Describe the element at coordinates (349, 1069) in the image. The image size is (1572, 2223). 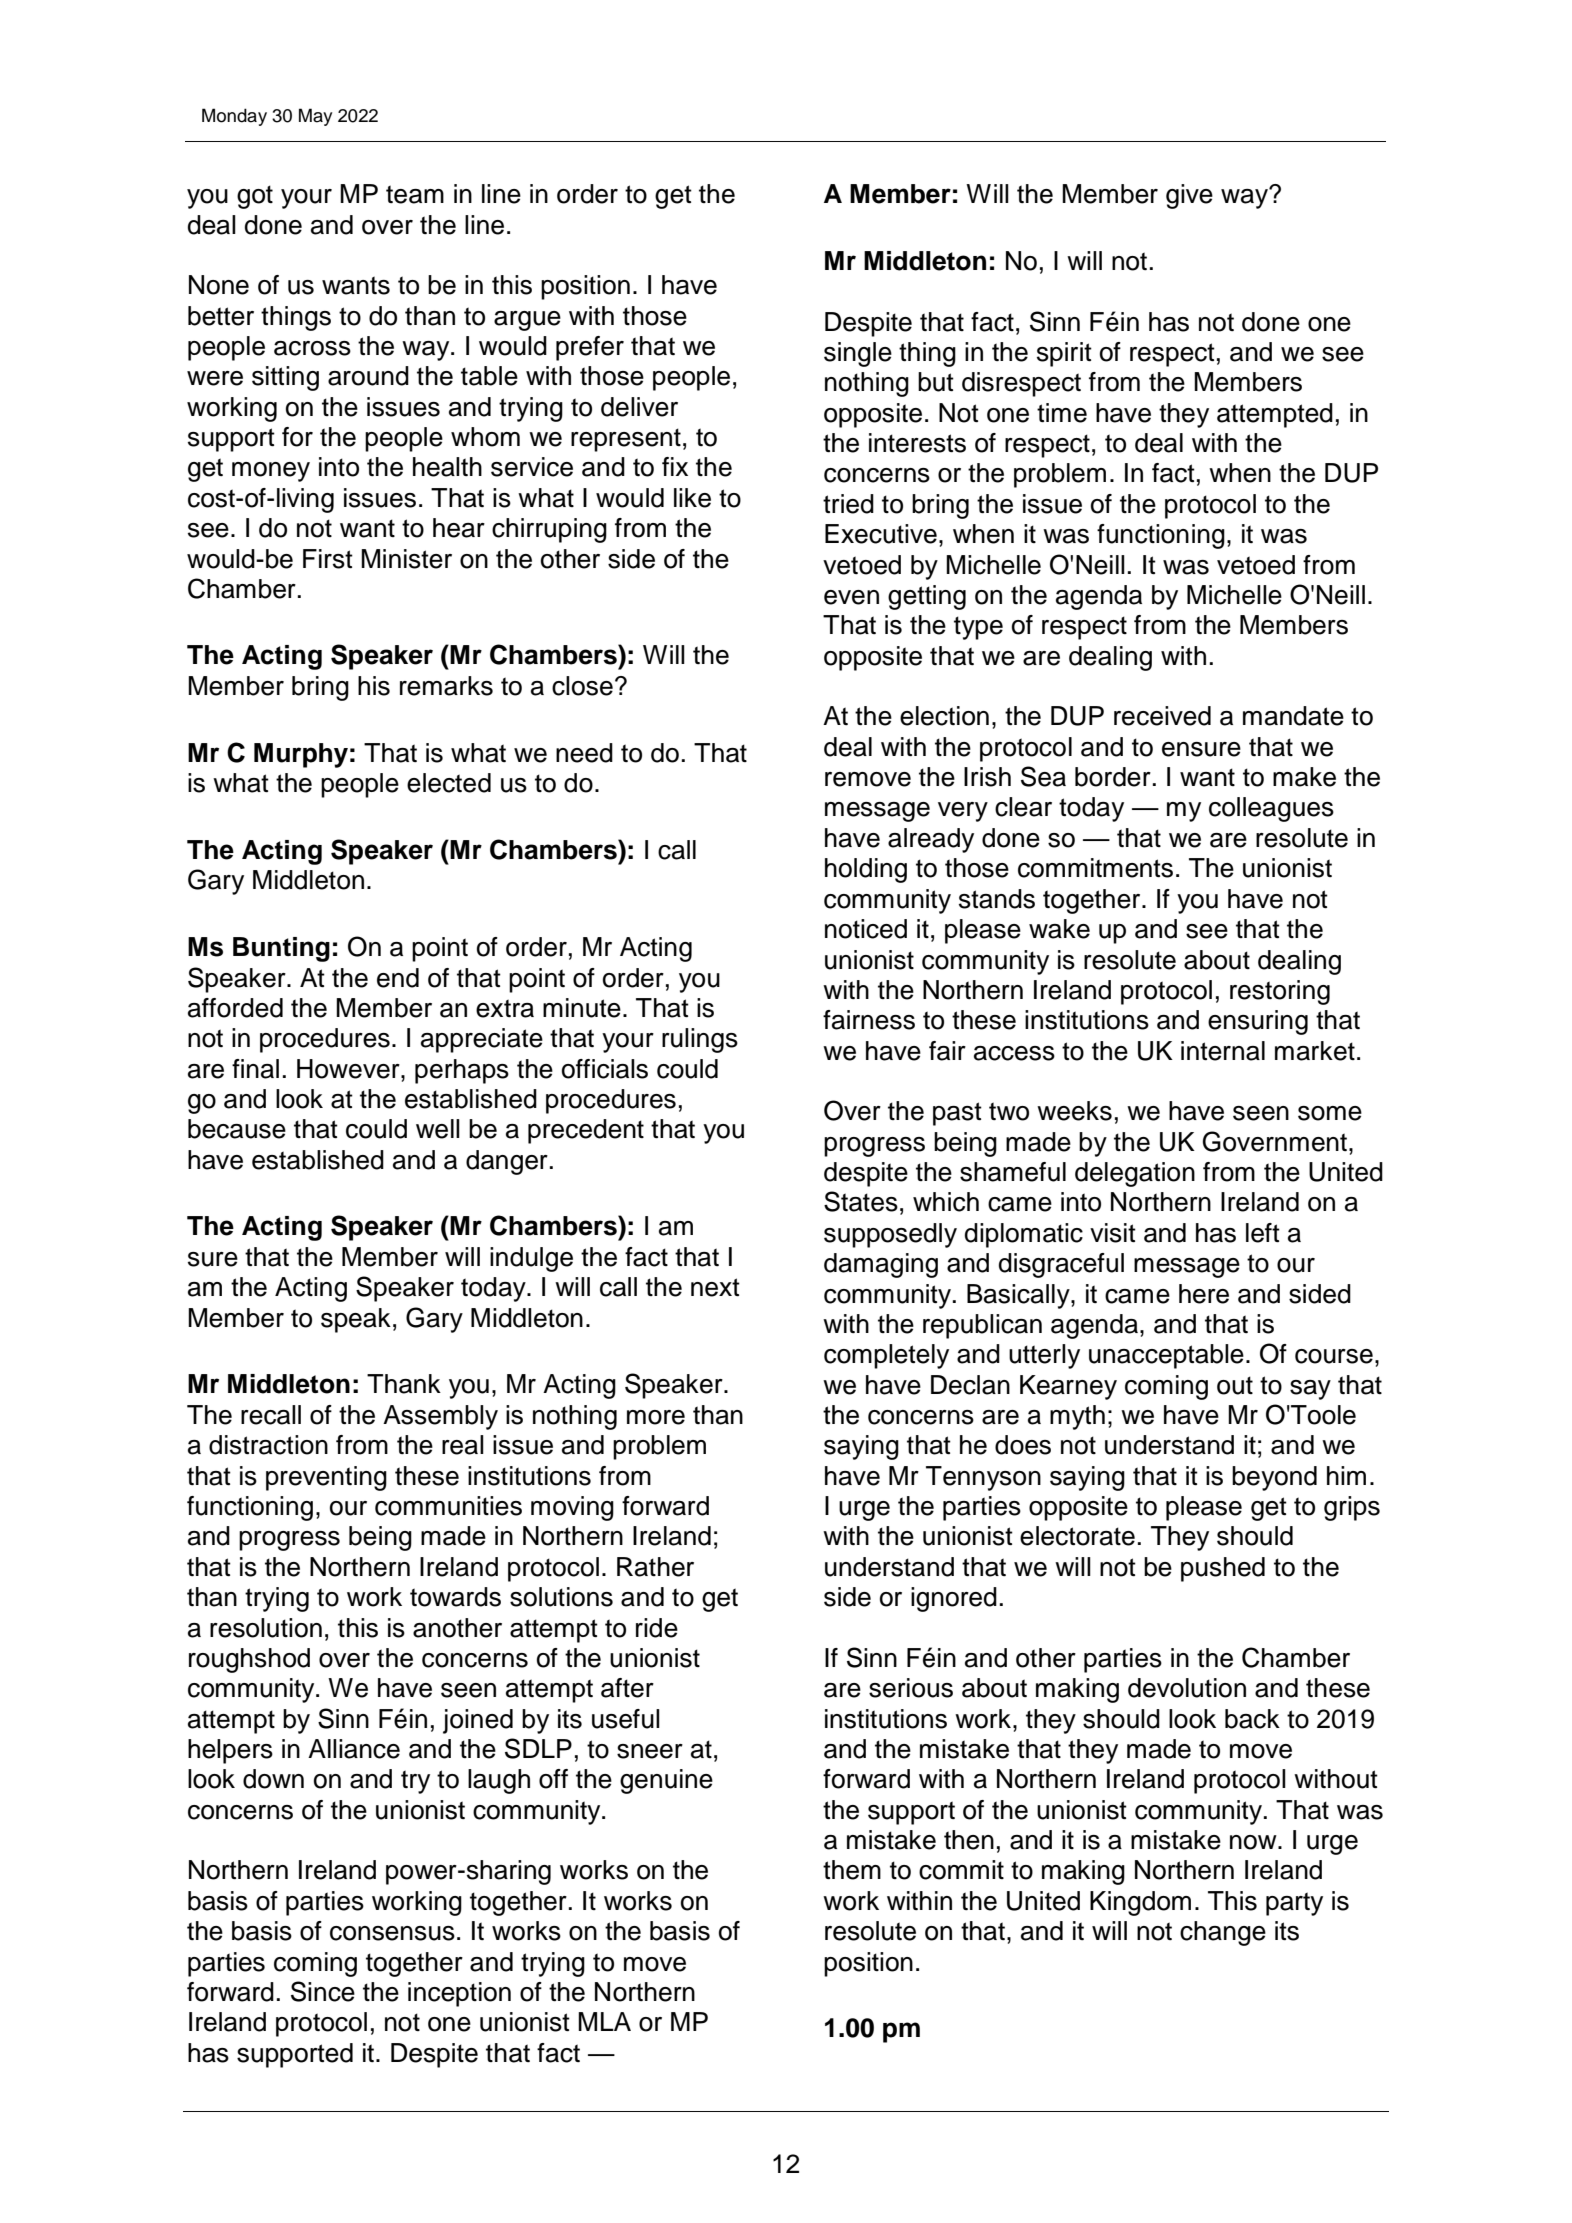
I see `However` at that location.
